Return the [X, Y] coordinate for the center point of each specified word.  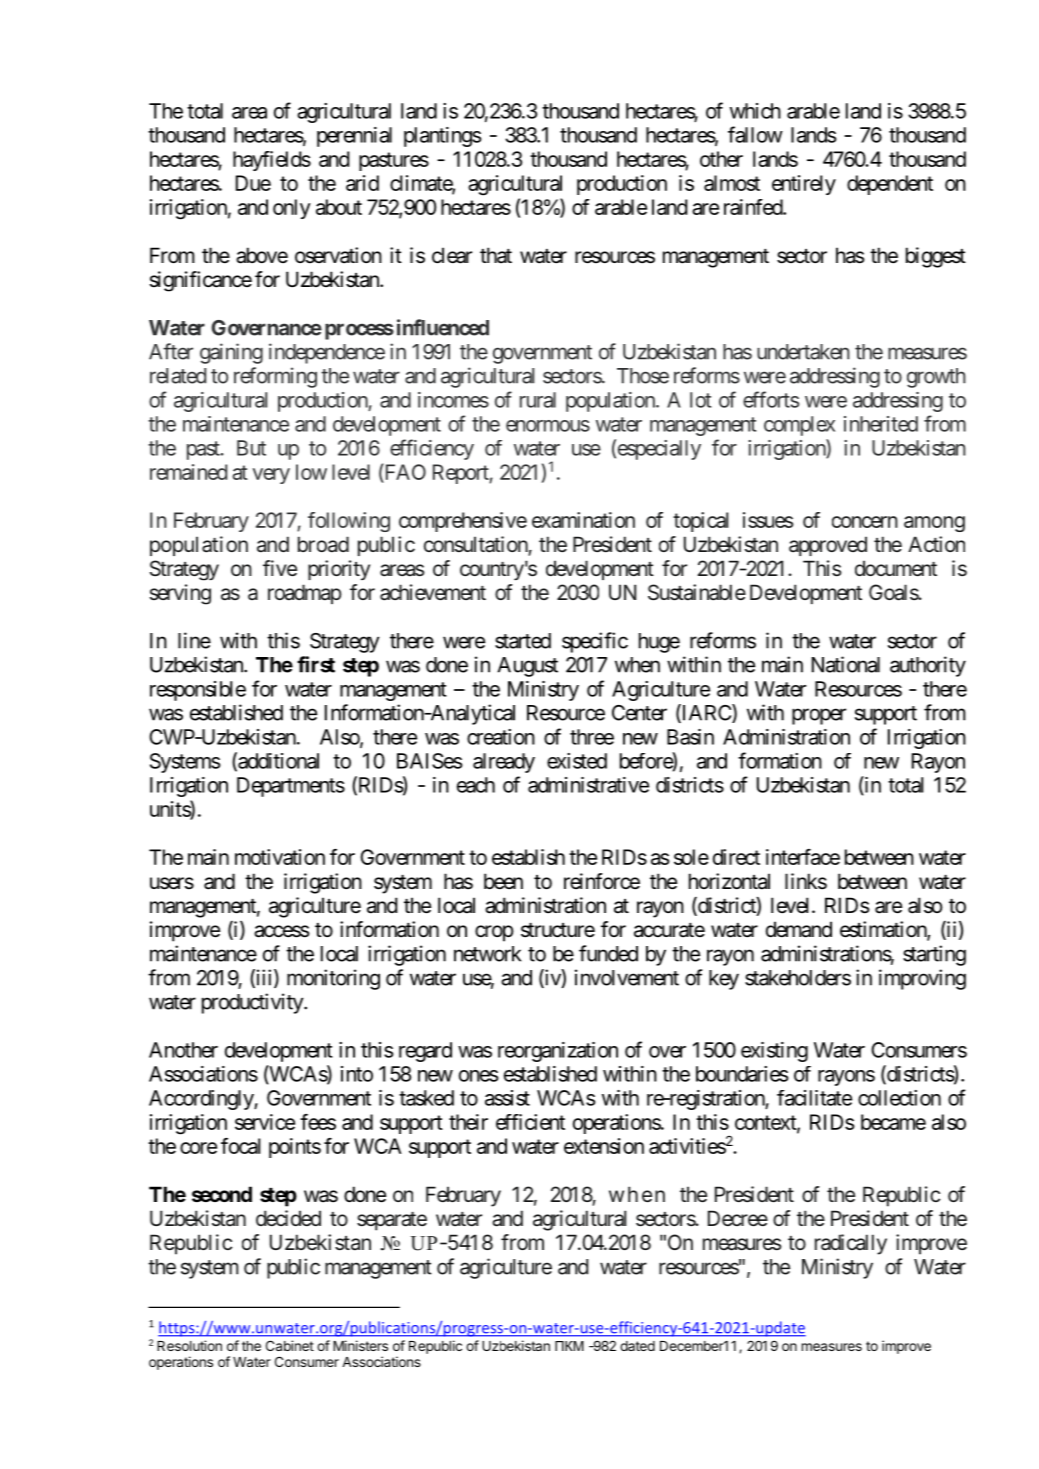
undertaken [803, 352]
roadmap [305, 594]
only [292, 209]
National [846, 664]
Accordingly [202, 1100]
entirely [804, 185]
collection [899, 1098]
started [523, 641]
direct [736, 857]
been [503, 881]
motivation [280, 857]
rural [538, 400]
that [496, 255]
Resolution [189, 1345]
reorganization [558, 1052]
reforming [275, 377]
